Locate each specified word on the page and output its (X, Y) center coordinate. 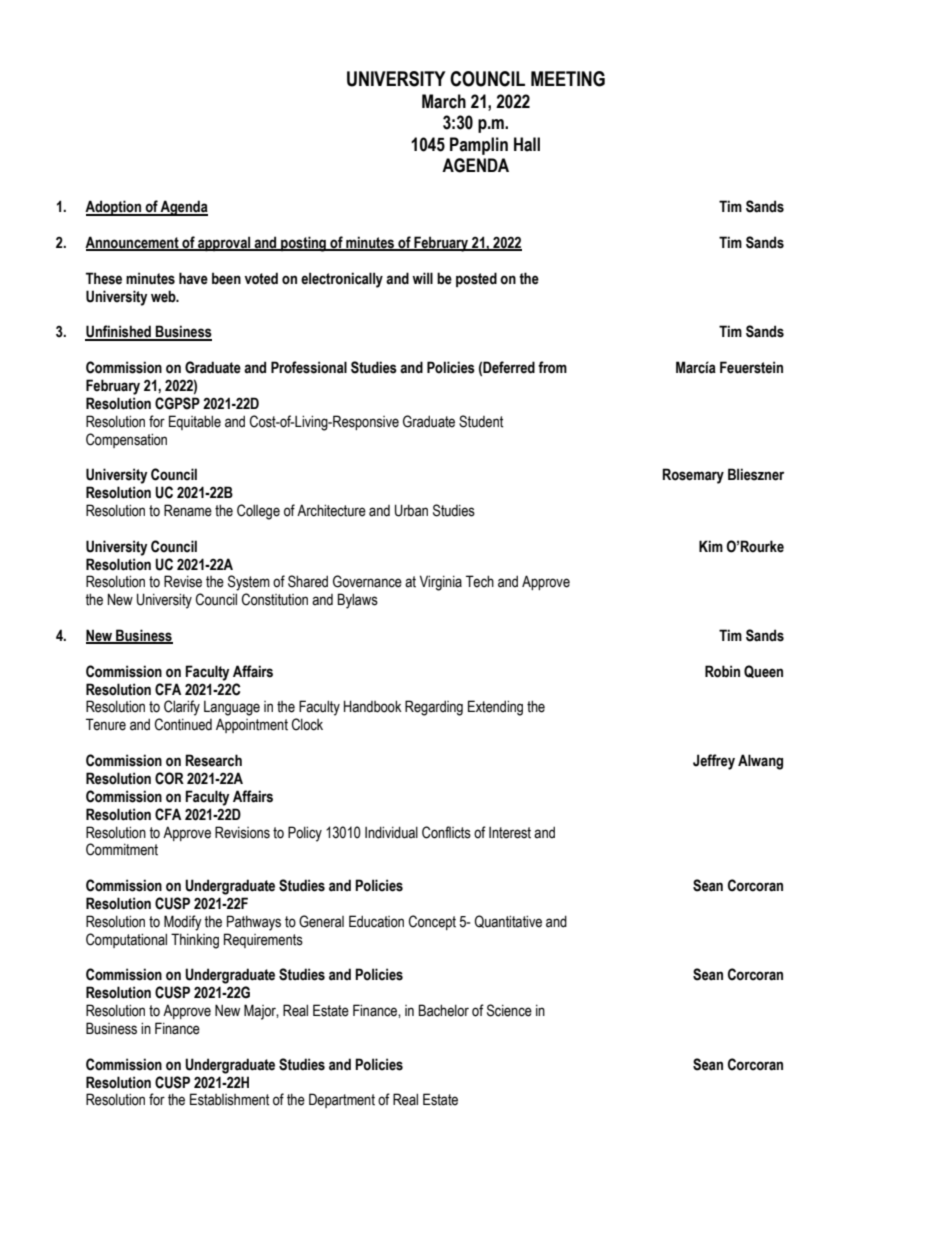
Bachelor (444, 1010)
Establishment (229, 1099)
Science (509, 1010)
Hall (527, 144)
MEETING (568, 79)
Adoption (114, 208)
